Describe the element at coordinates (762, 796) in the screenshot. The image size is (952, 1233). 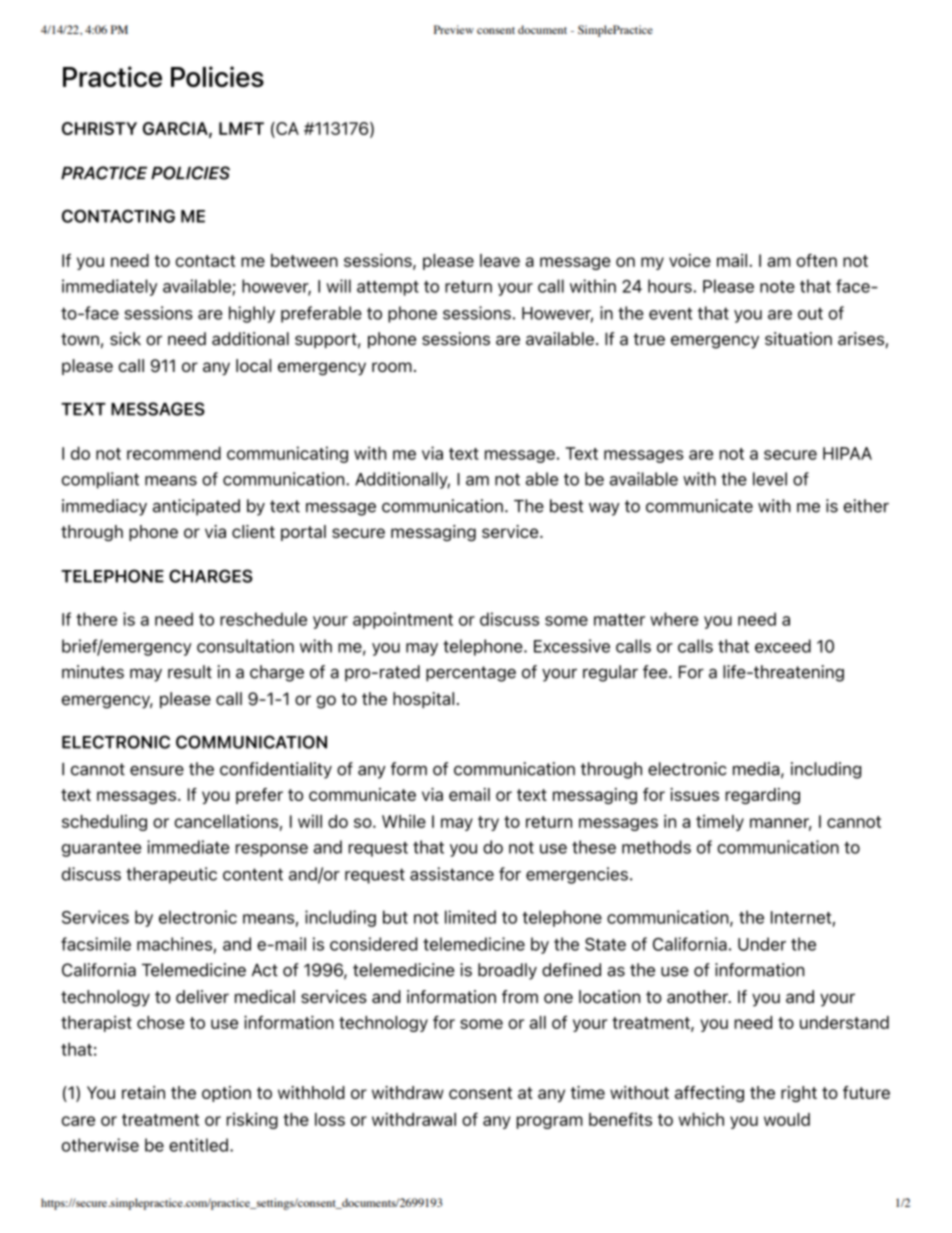
I see `regarding` at that location.
